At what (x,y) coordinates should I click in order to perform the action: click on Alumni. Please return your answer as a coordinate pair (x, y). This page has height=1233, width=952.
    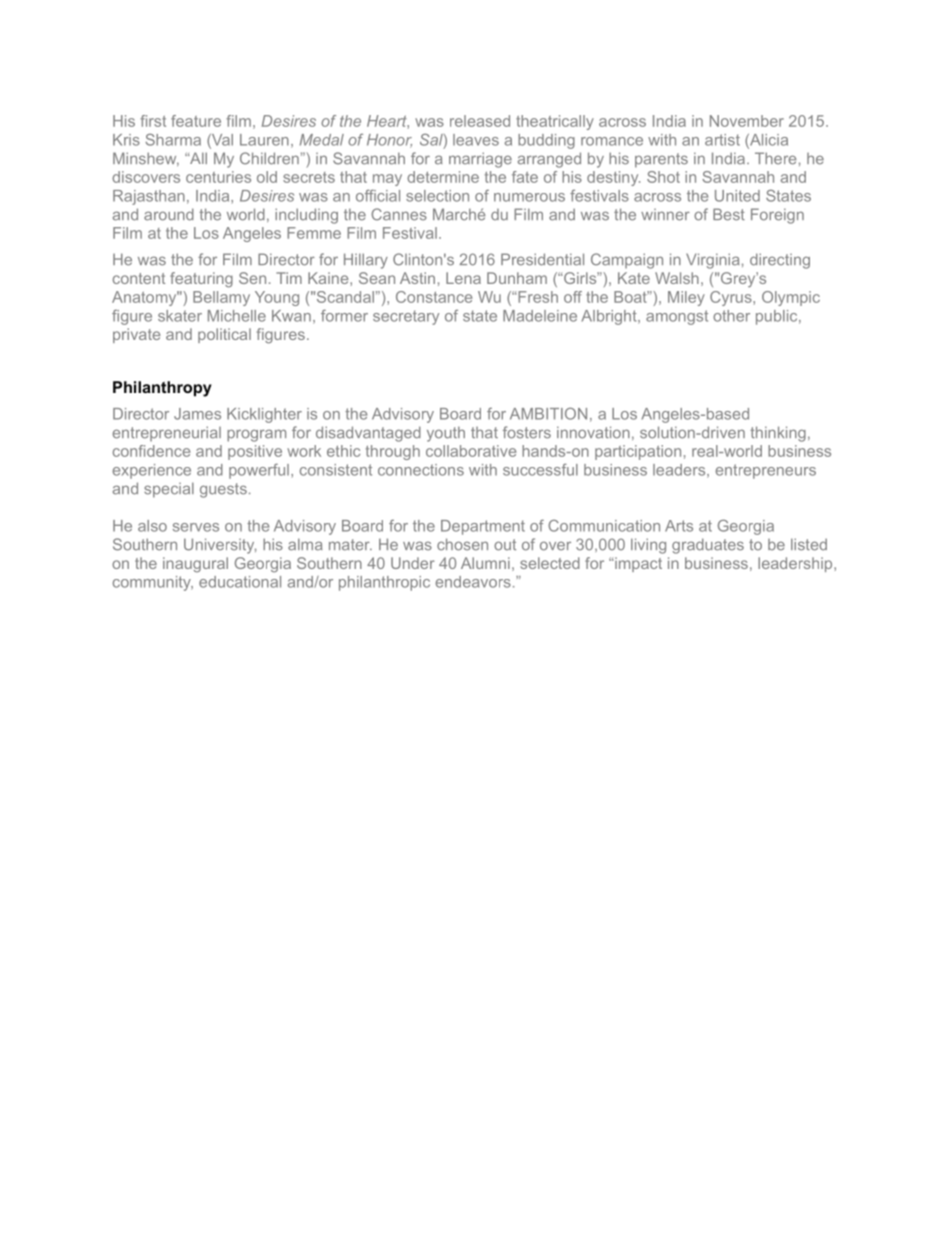
    Looking at the image, I should click on (485, 563).
